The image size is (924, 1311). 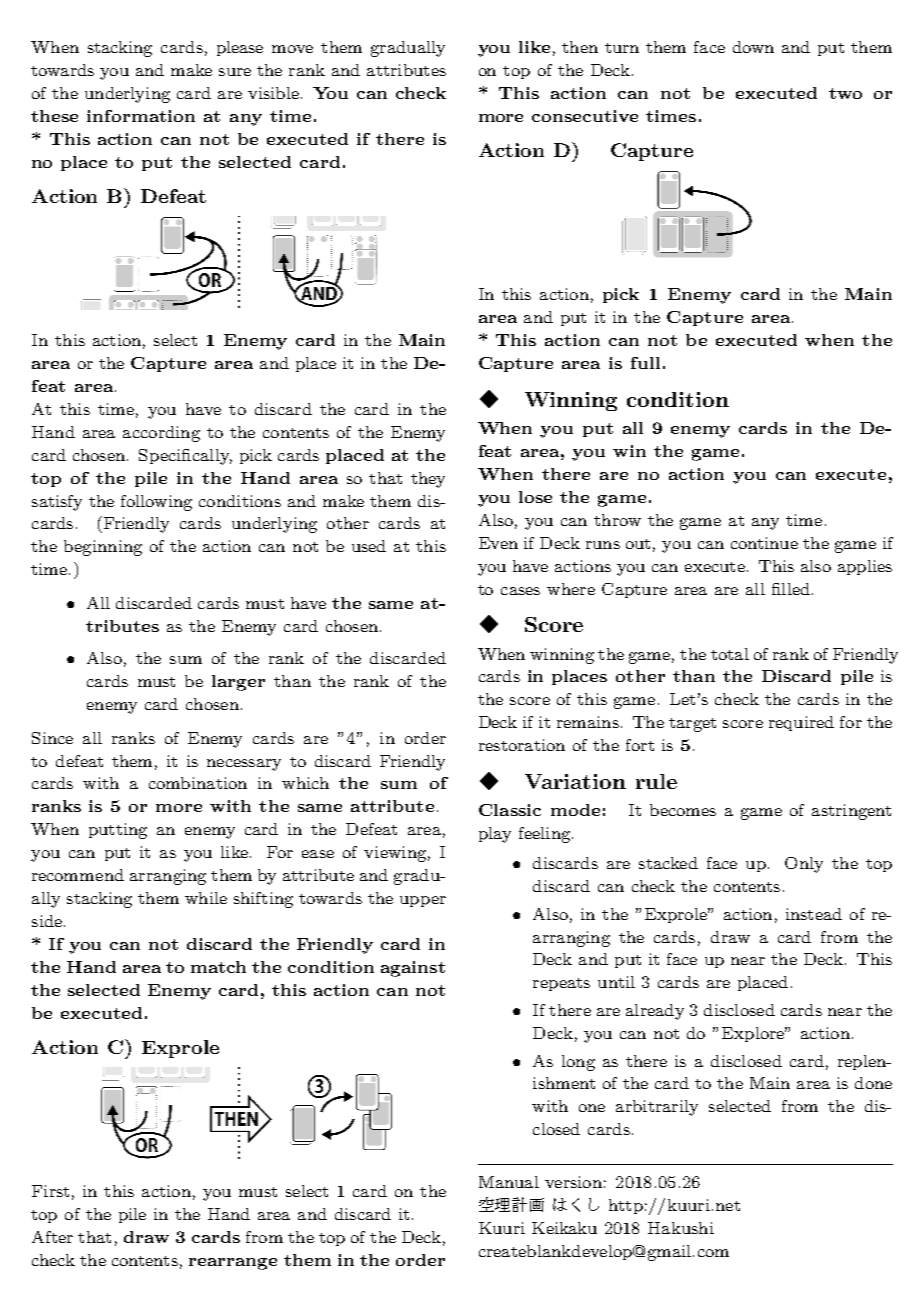 What do you see at coordinates (657, 1108) in the document?
I see `arbitrarily` at bounding box center [657, 1108].
